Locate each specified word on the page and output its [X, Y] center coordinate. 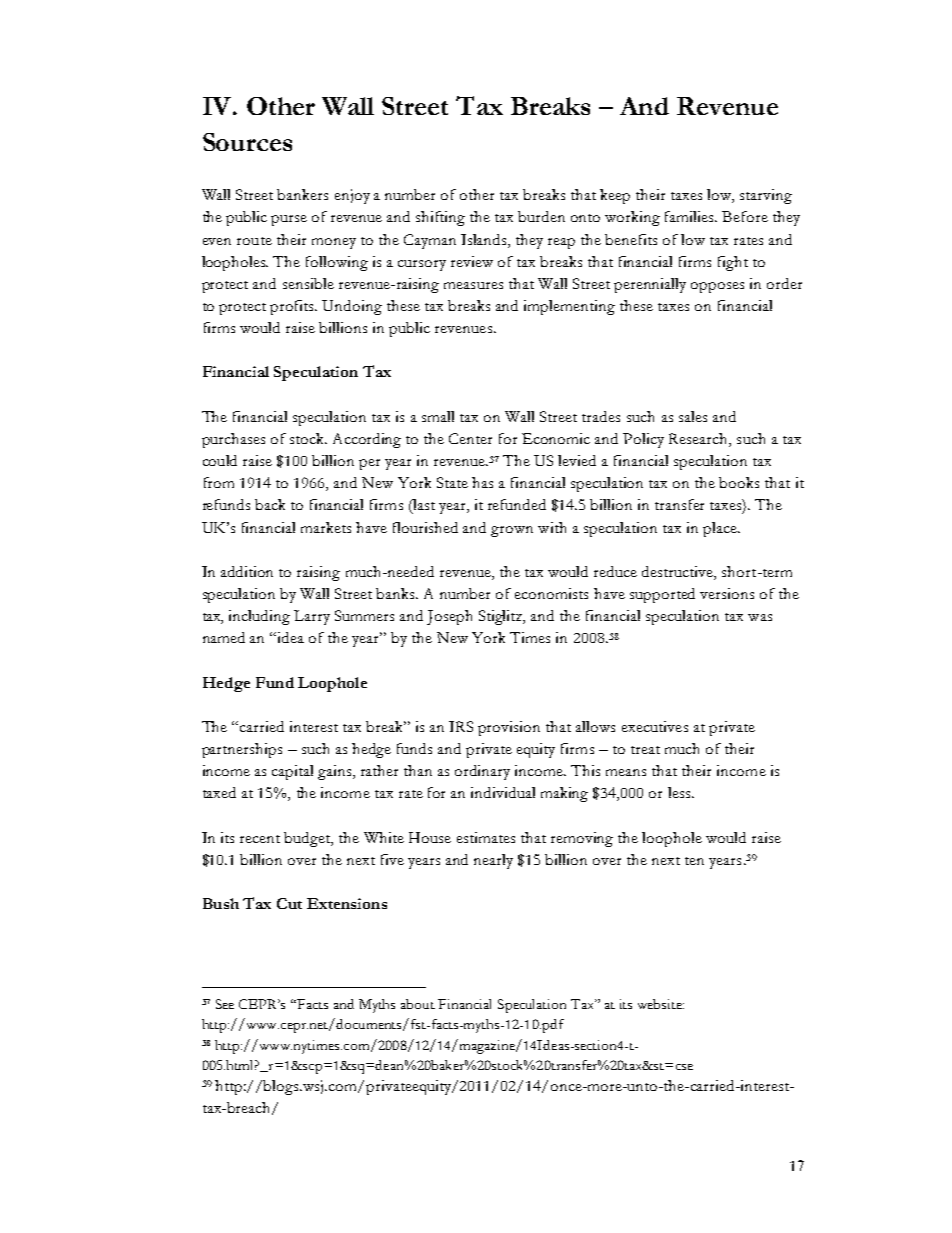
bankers [302, 194]
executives [655, 726]
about [418, 1004]
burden [541, 216]
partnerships [242, 750]
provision [509, 728]
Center [470, 438]
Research [699, 440]
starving [766, 196]
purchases [233, 440]
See [225, 1004]
